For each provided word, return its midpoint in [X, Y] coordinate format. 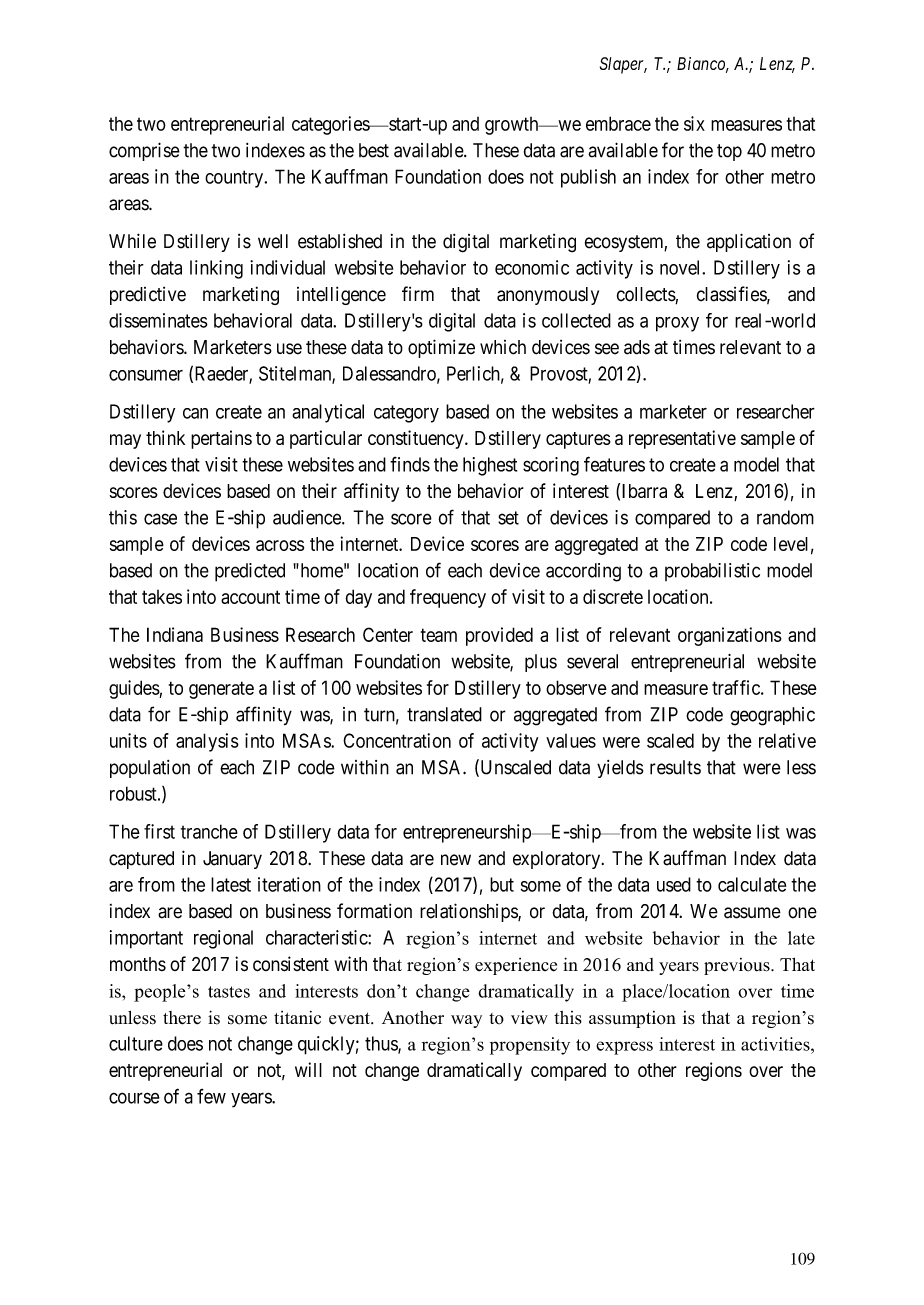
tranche [209, 831]
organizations [730, 636]
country [235, 179]
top [729, 152]
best [374, 150]
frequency [448, 598]
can [195, 413]
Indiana [175, 634]
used [674, 884]
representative [682, 439]
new [456, 860]
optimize [441, 348]
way [466, 1021]
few [211, 1096]
